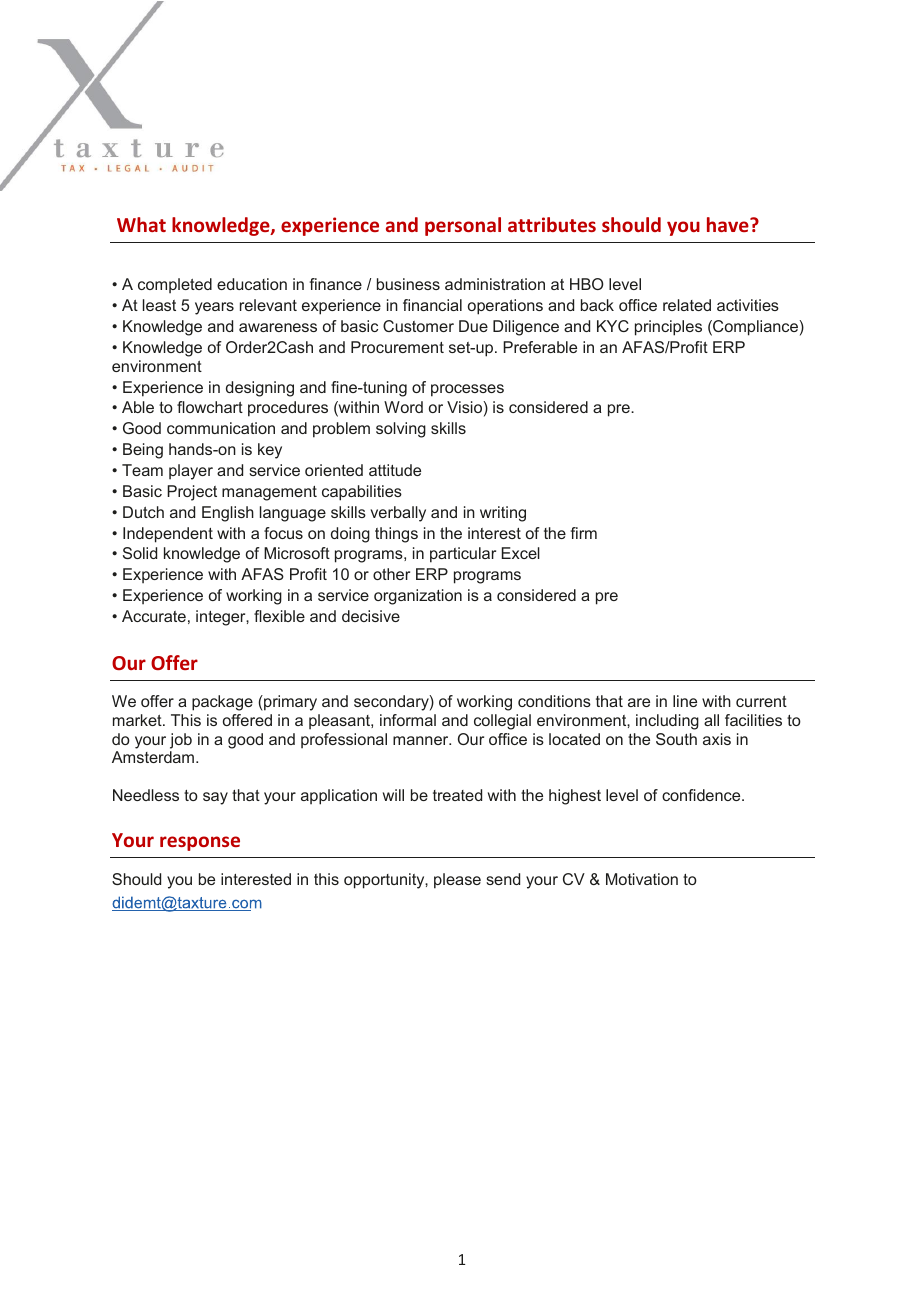 Image resolution: width=924 pixels, height=1308 pixels. I want to click on Motivation, so click(642, 879).
